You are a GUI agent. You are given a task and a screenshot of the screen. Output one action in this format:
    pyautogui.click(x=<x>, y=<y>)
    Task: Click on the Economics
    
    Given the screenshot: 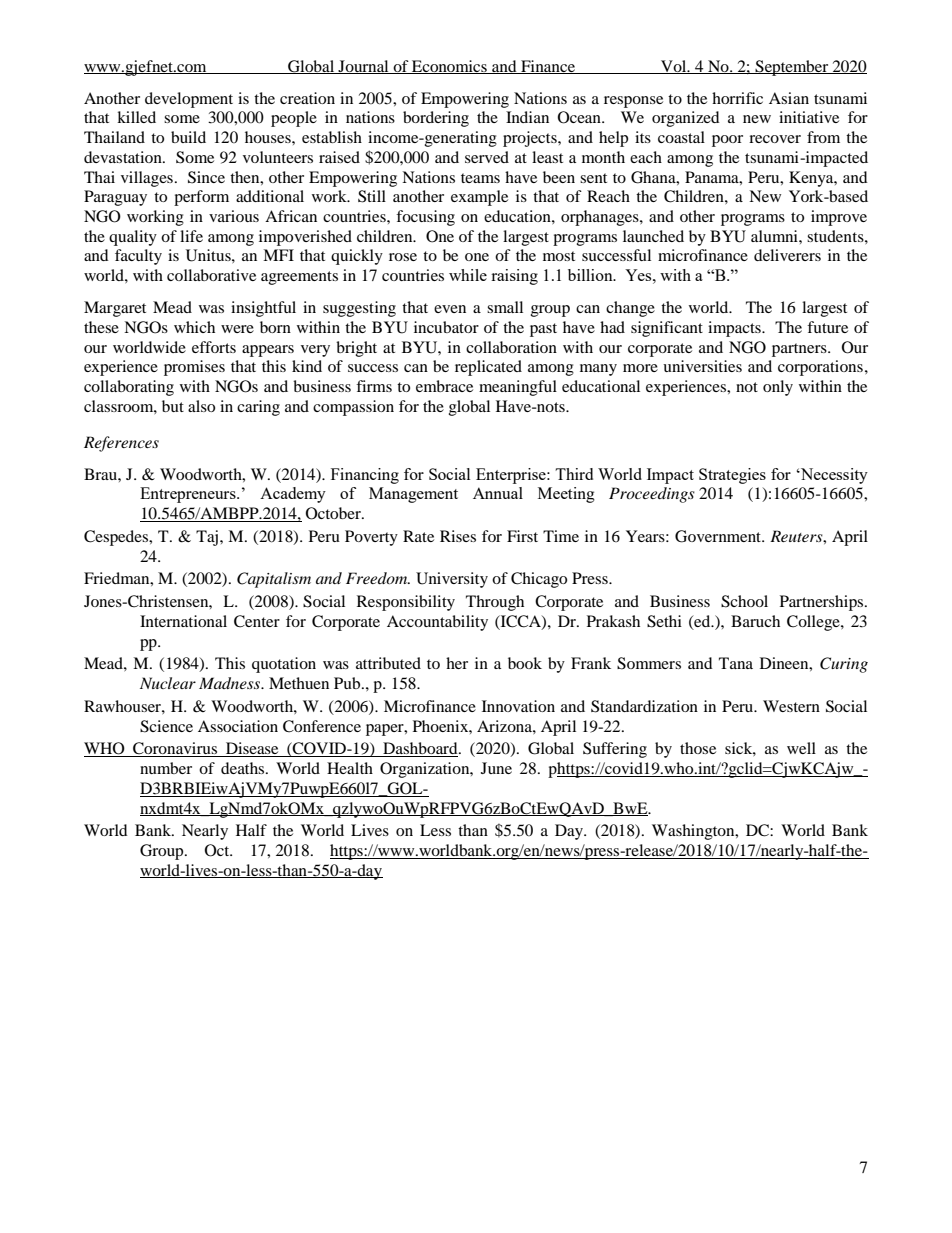 What is the action you would take?
    pyautogui.click(x=449, y=67)
